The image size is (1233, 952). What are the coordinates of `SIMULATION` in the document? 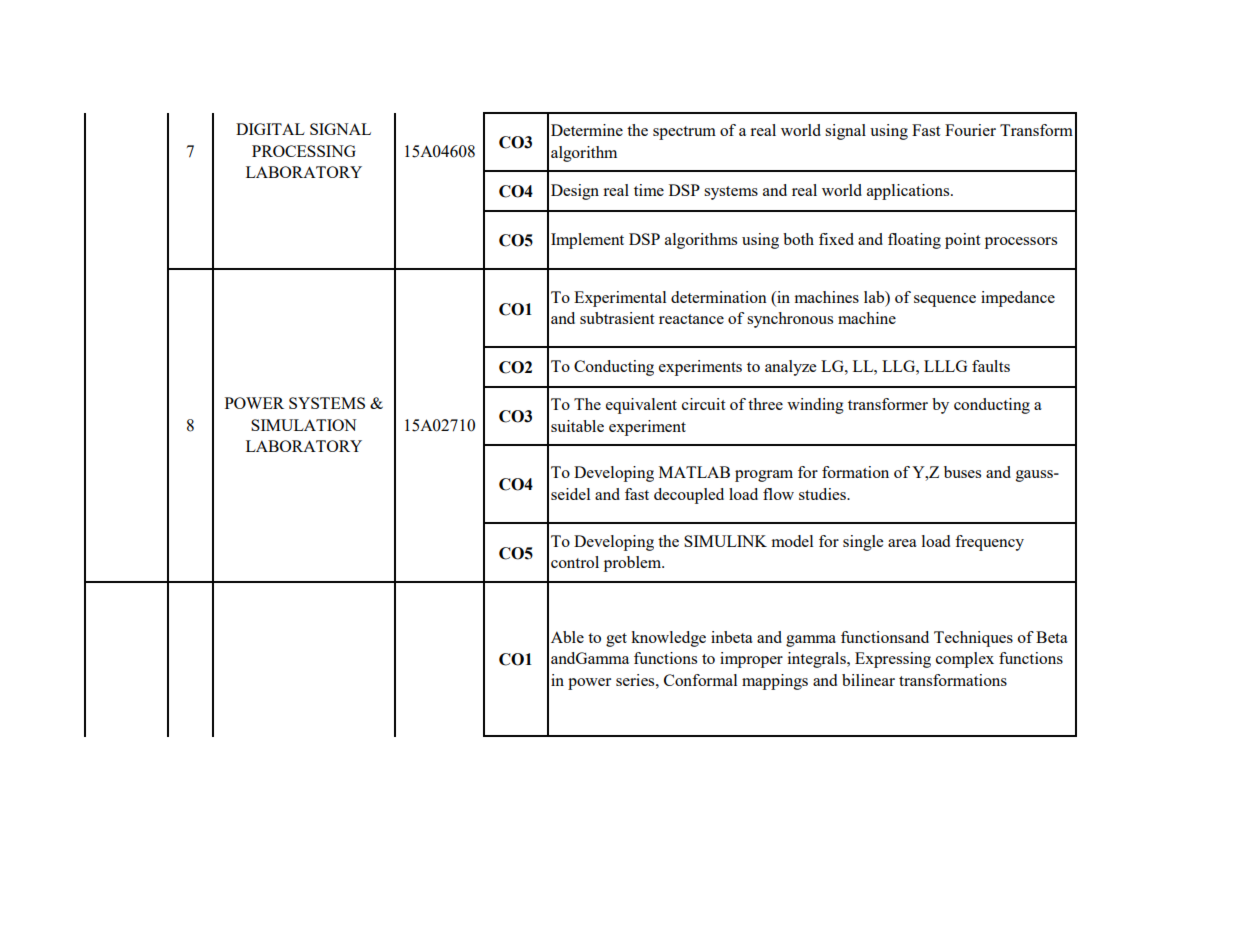 It's located at (304, 425).
